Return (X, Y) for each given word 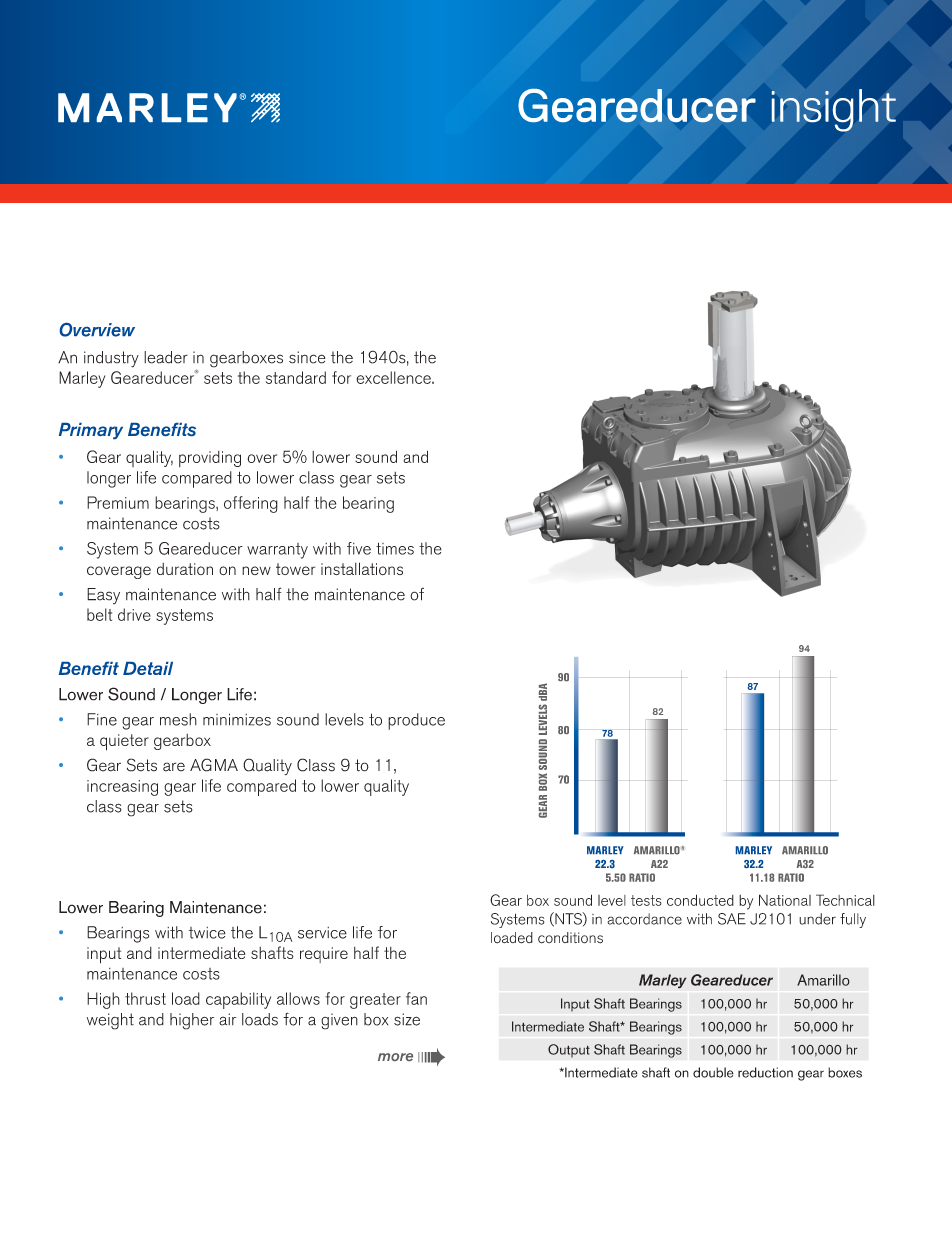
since (307, 357)
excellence (394, 377)
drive (134, 614)
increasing (122, 788)
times (395, 548)
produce (416, 721)
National (785, 900)
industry (111, 359)
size (407, 1019)
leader (166, 357)
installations (362, 568)
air (227, 1019)
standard (296, 377)
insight (834, 110)
